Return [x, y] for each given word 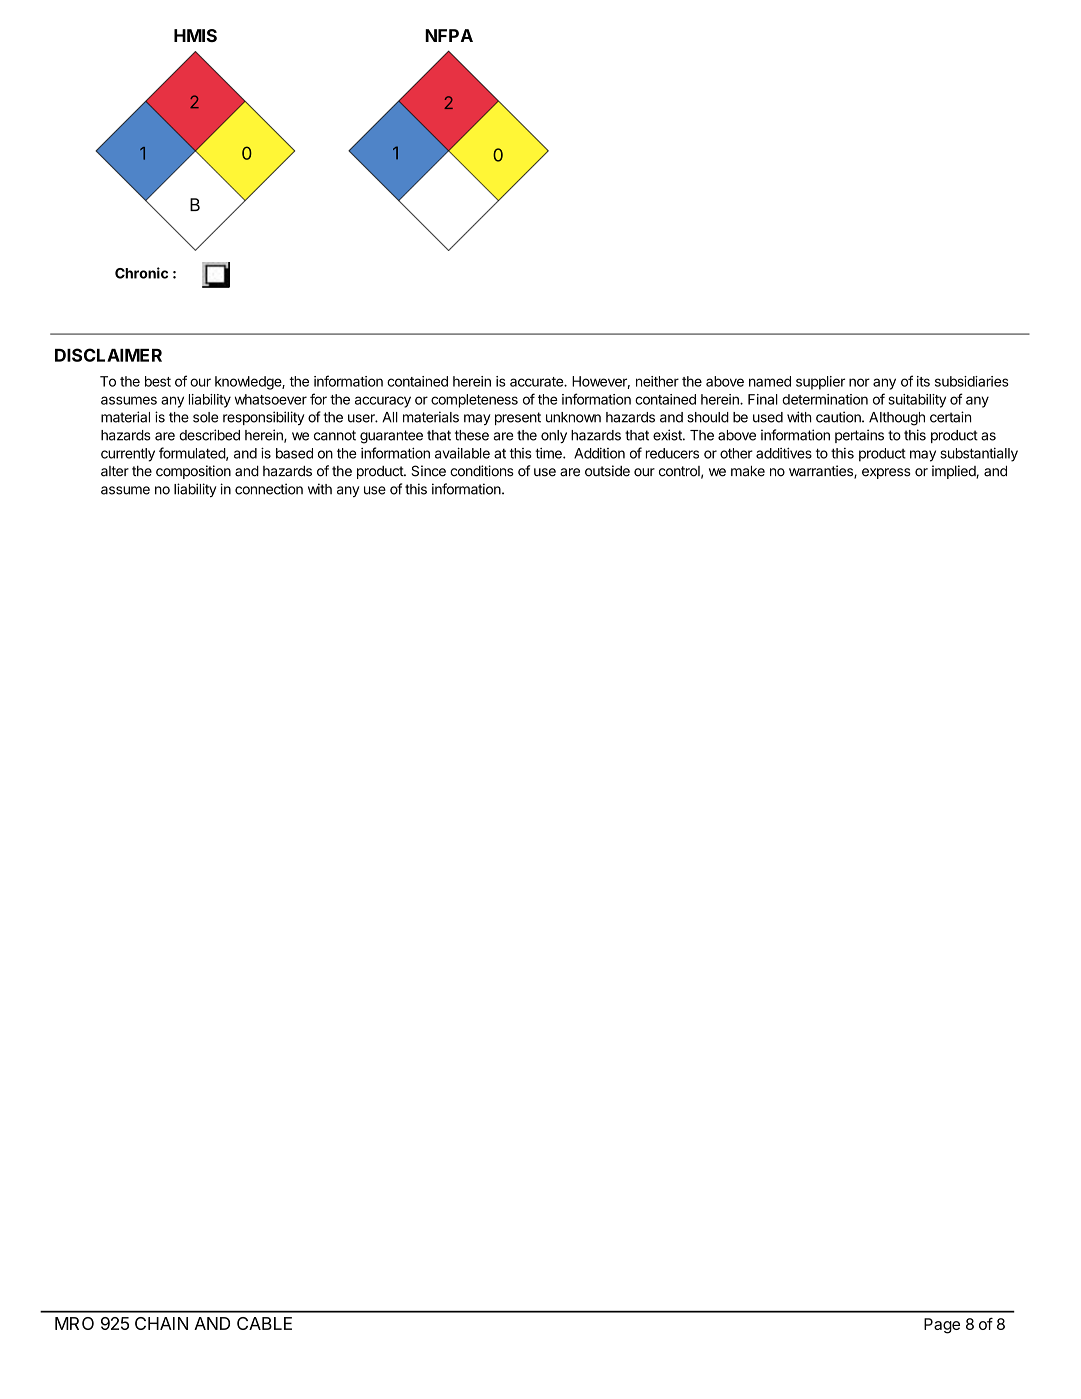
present [518, 418]
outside [607, 471]
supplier [820, 383]
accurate [537, 382]
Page [942, 1326]
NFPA [449, 35]
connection [269, 489]
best [158, 381]
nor [859, 382]
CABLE [264, 1323]
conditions [482, 471]
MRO [74, 1323]
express [886, 473]
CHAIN [161, 1323]
